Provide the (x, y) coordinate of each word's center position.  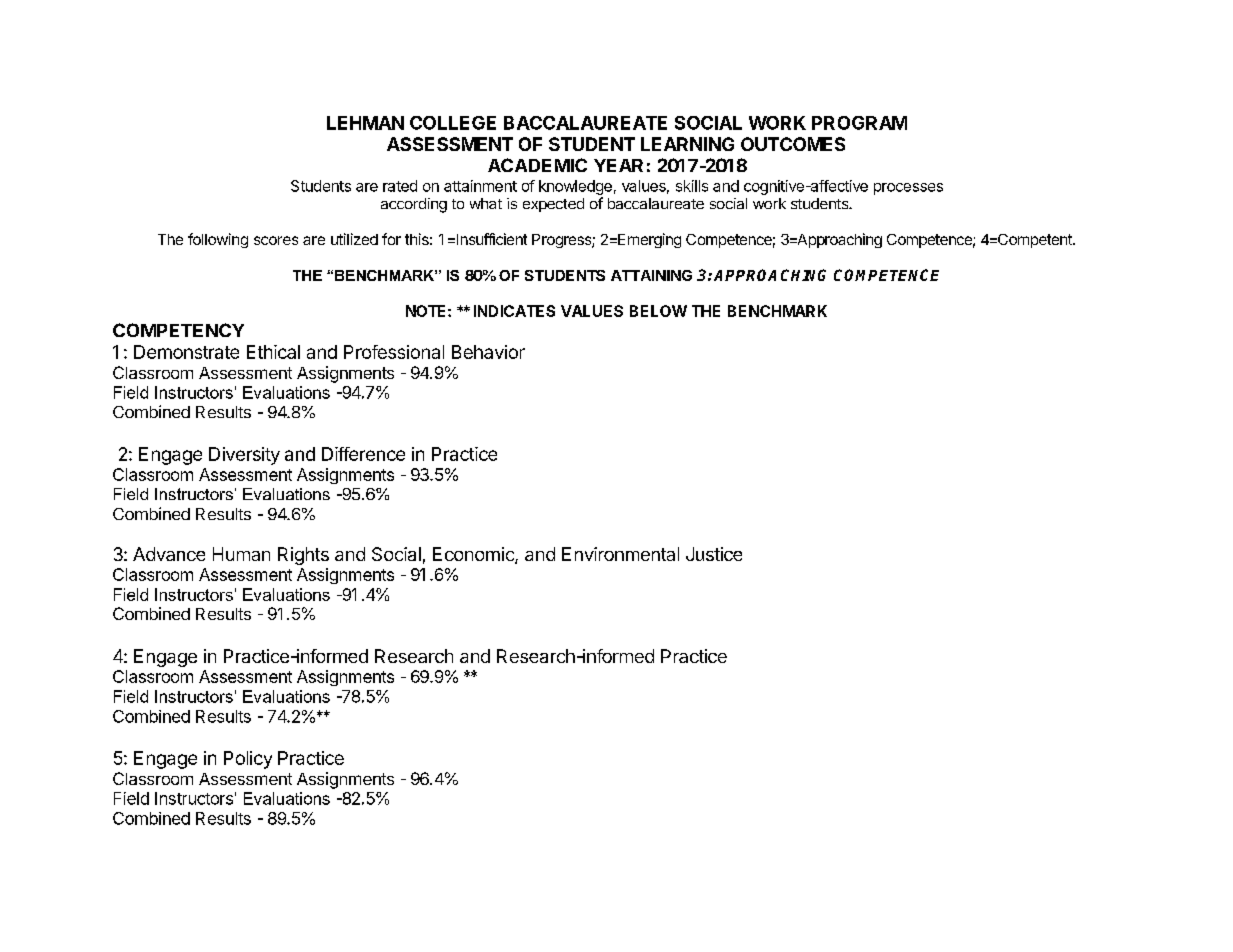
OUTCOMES (793, 144)
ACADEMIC (537, 165)
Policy (248, 760)
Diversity (244, 456)
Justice (714, 554)
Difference (363, 454)
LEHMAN (365, 123)
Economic (474, 555)
